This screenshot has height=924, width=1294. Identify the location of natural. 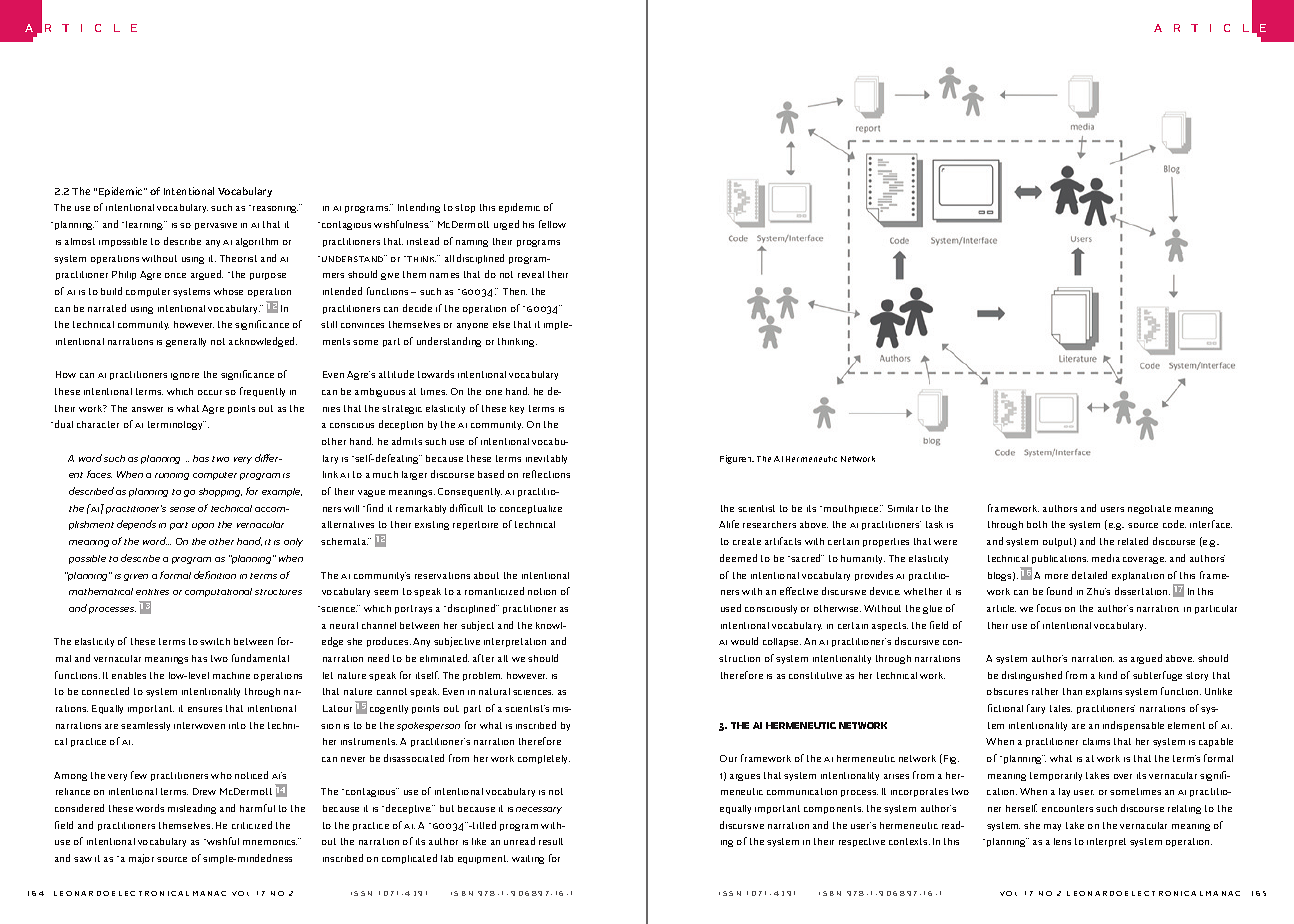
(494, 691).
